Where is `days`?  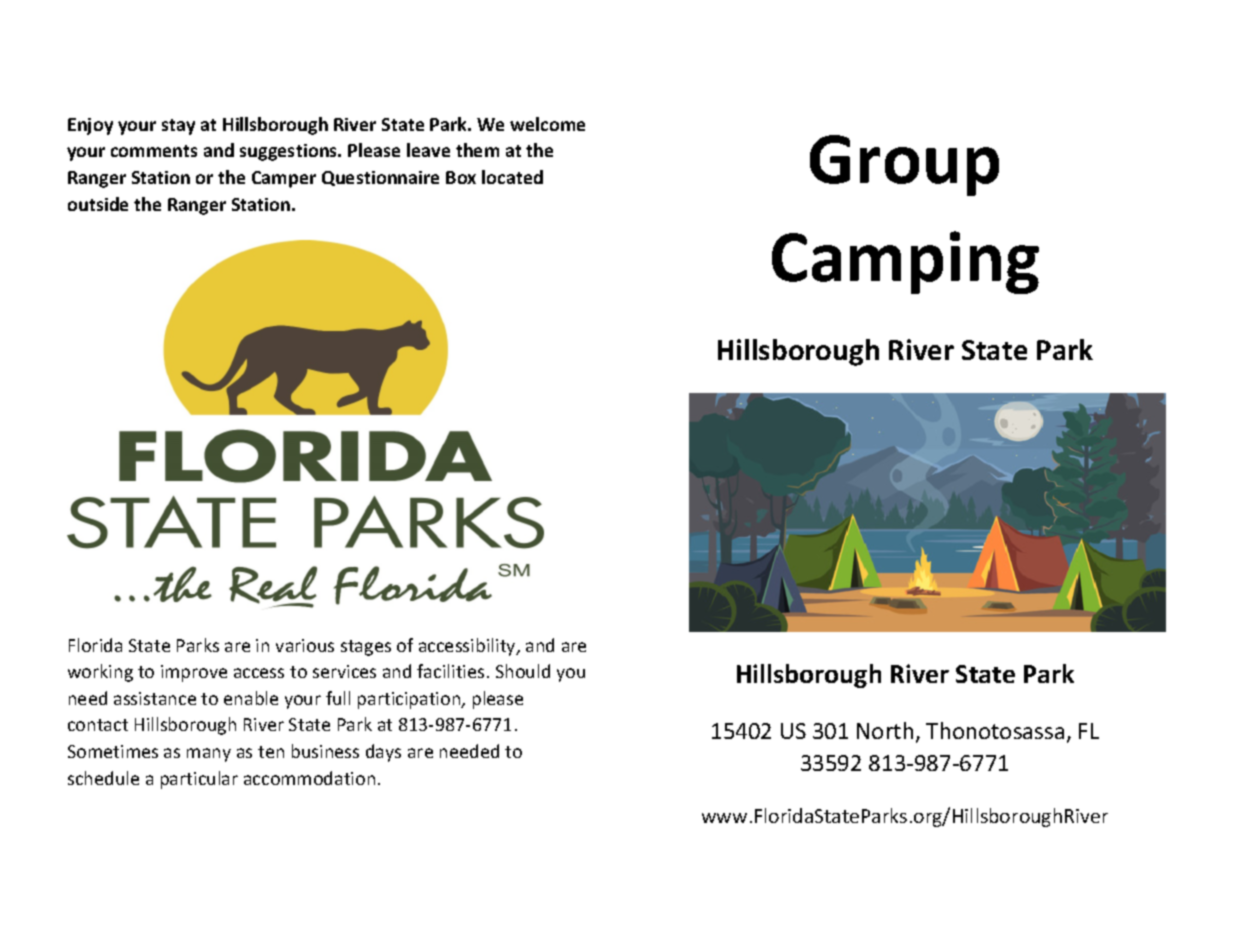
days is located at coordinates (383, 753).
